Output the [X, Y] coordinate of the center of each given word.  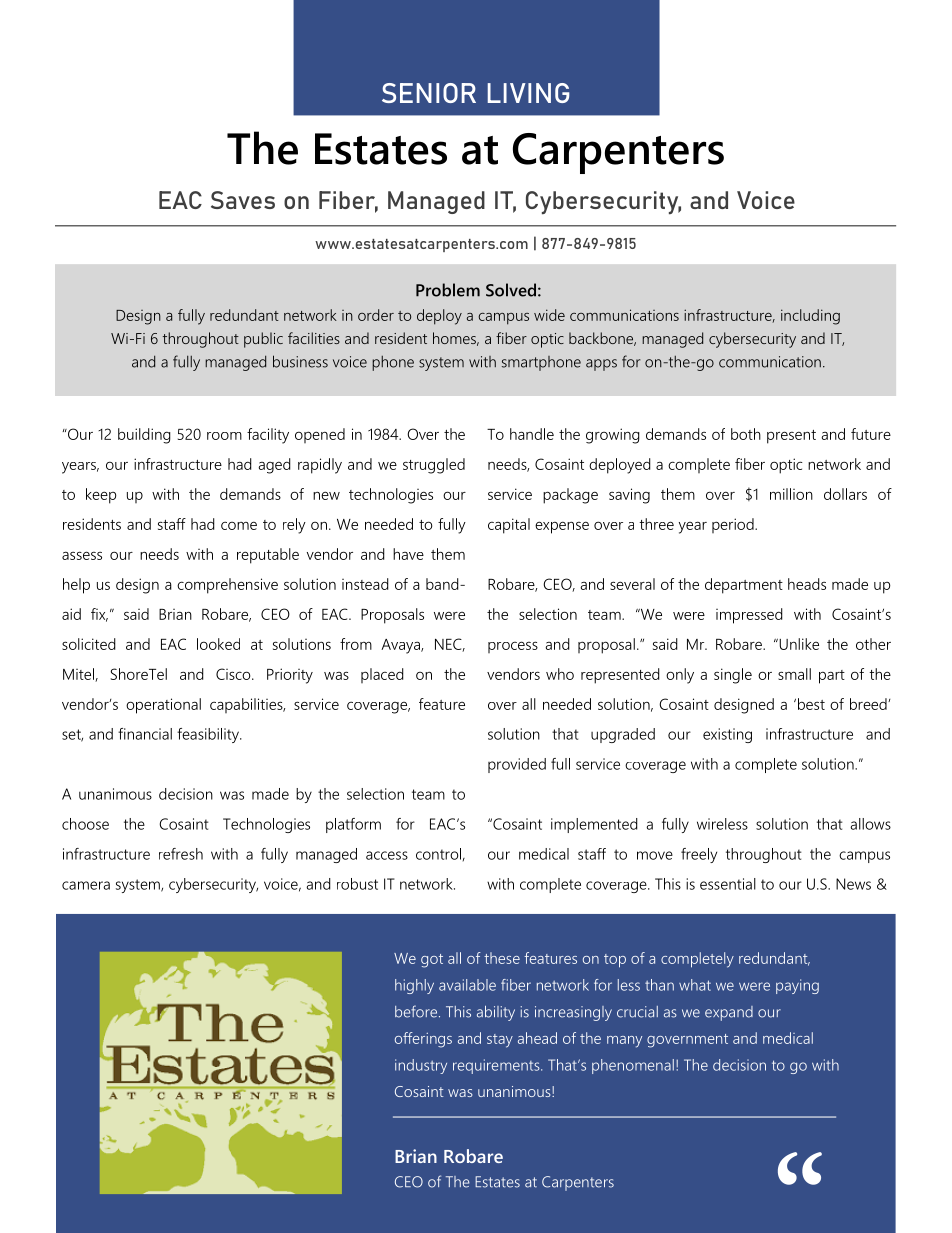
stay [500, 1041]
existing [727, 735]
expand [729, 1013]
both [746, 434]
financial [145, 734]
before [417, 1011]
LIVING [529, 93]
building [144, 436]
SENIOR [429, 93]
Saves [243, 200]
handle [532, 434]
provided [517, 765]
